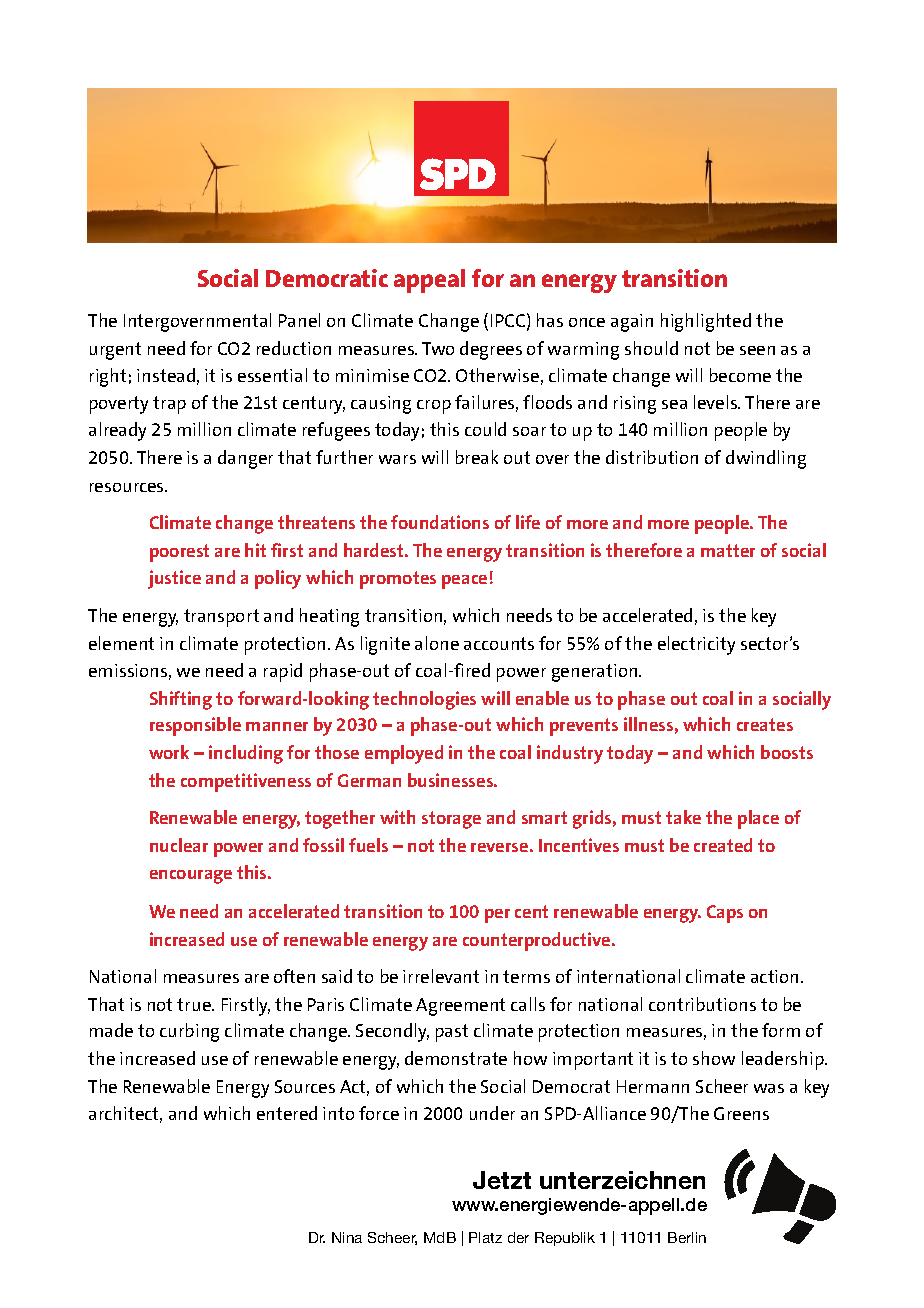 The width and height of the screenshot is (924, 1308). What do you see at coordinates (429, 281) in the screenshot?
I see `appeal` at bounding box center [429, 281].
